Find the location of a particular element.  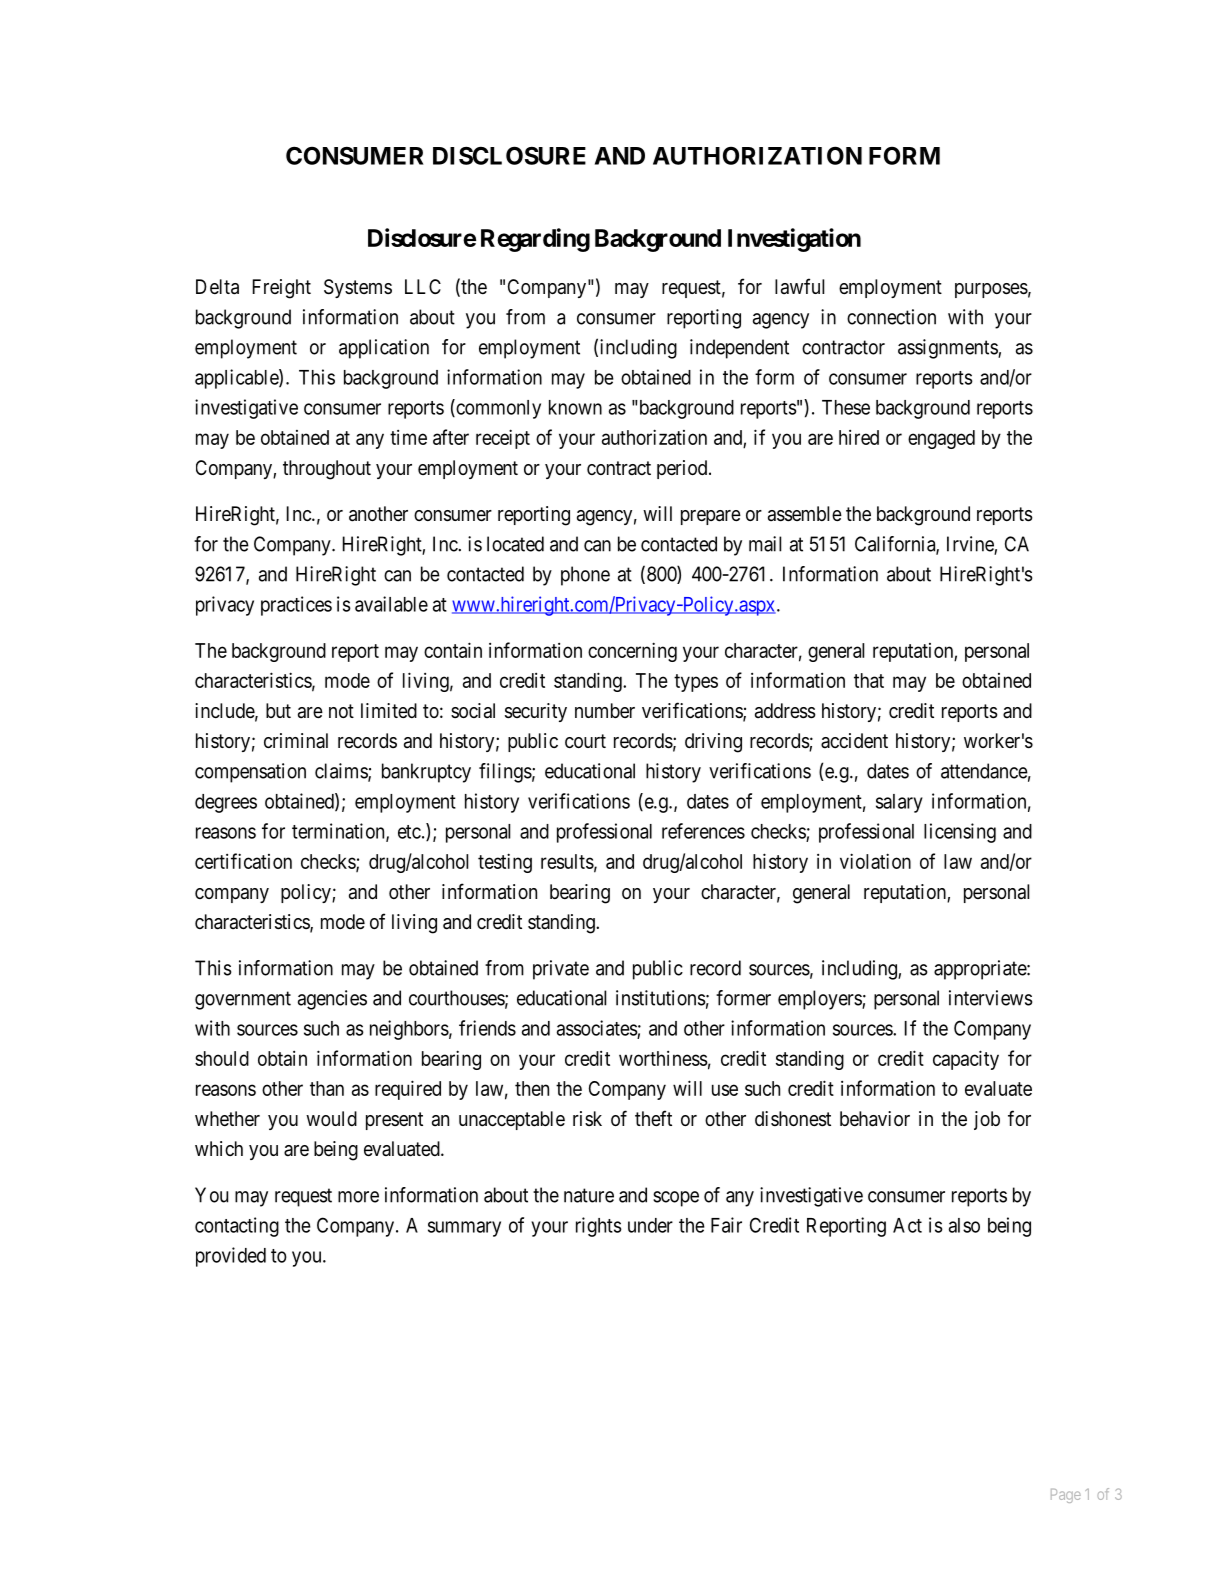

prepare is located at coordinates (711, 517).
